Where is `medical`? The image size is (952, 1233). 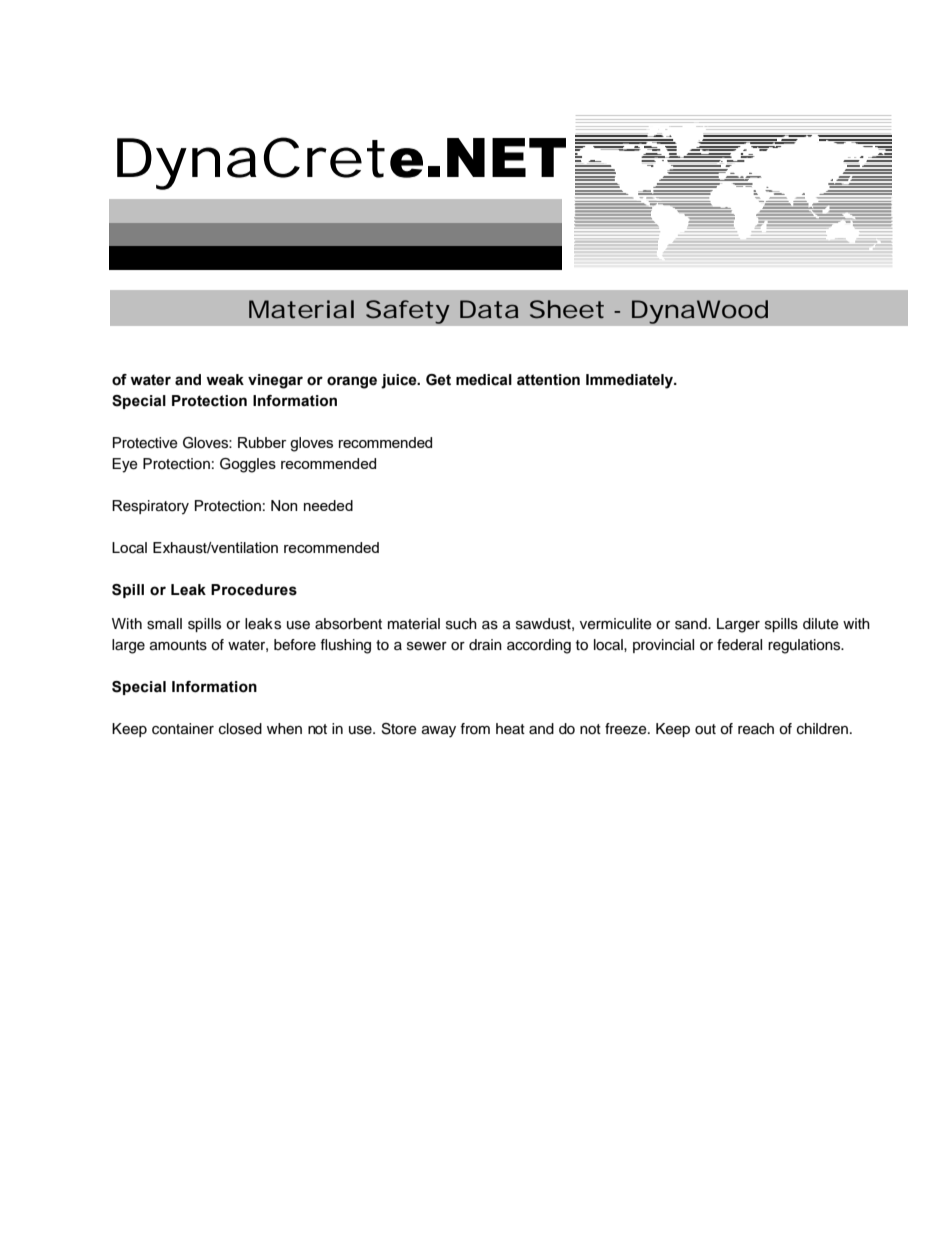 medical is located at coordinates (484, 380).
